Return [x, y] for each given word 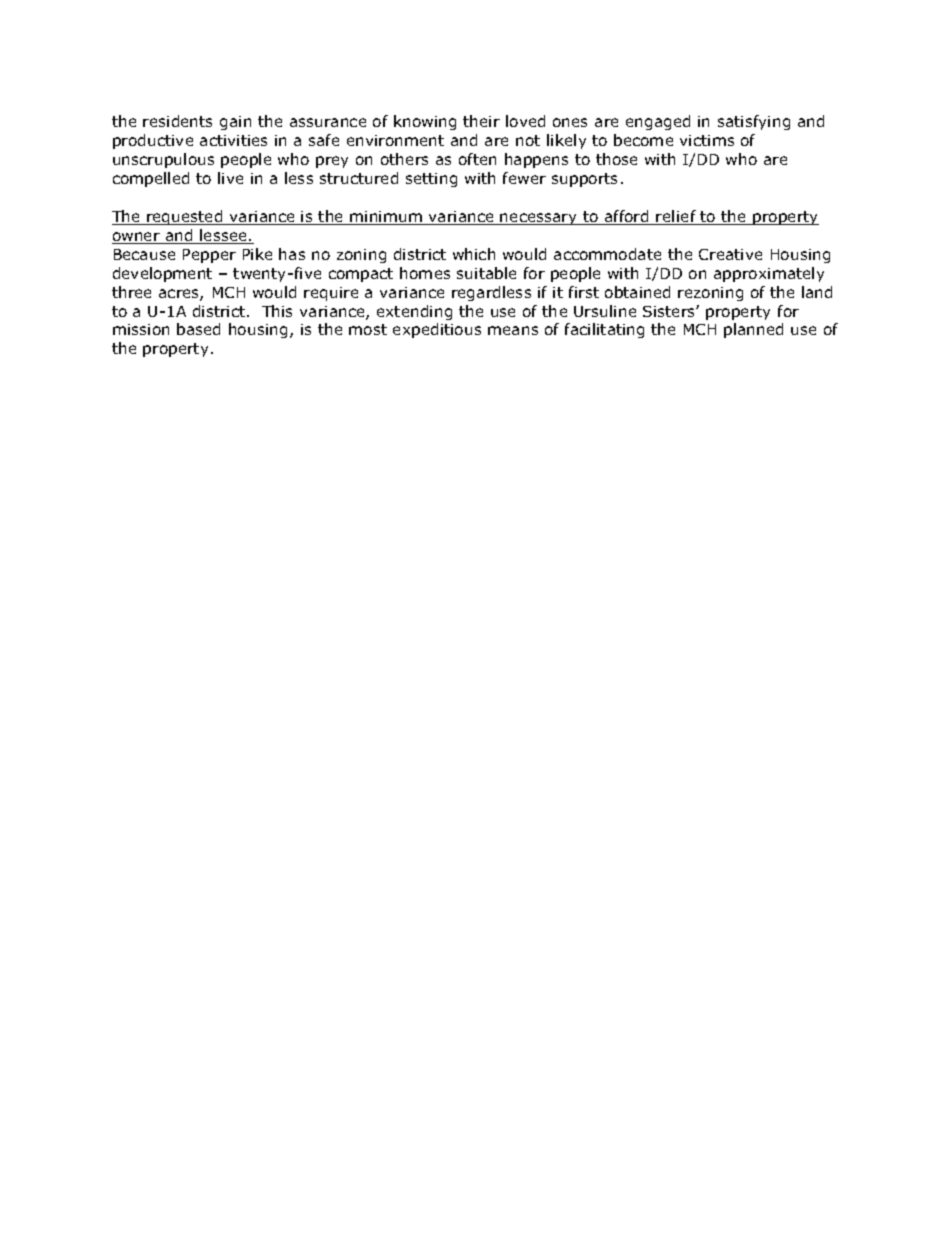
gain [235, 123]
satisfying [754, 122]
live [230, 178]
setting [431, 180]
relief [676, 217]
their [481, 121]
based [198, 329]
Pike [257, 254]
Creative [730, 254]
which [474, 254]
